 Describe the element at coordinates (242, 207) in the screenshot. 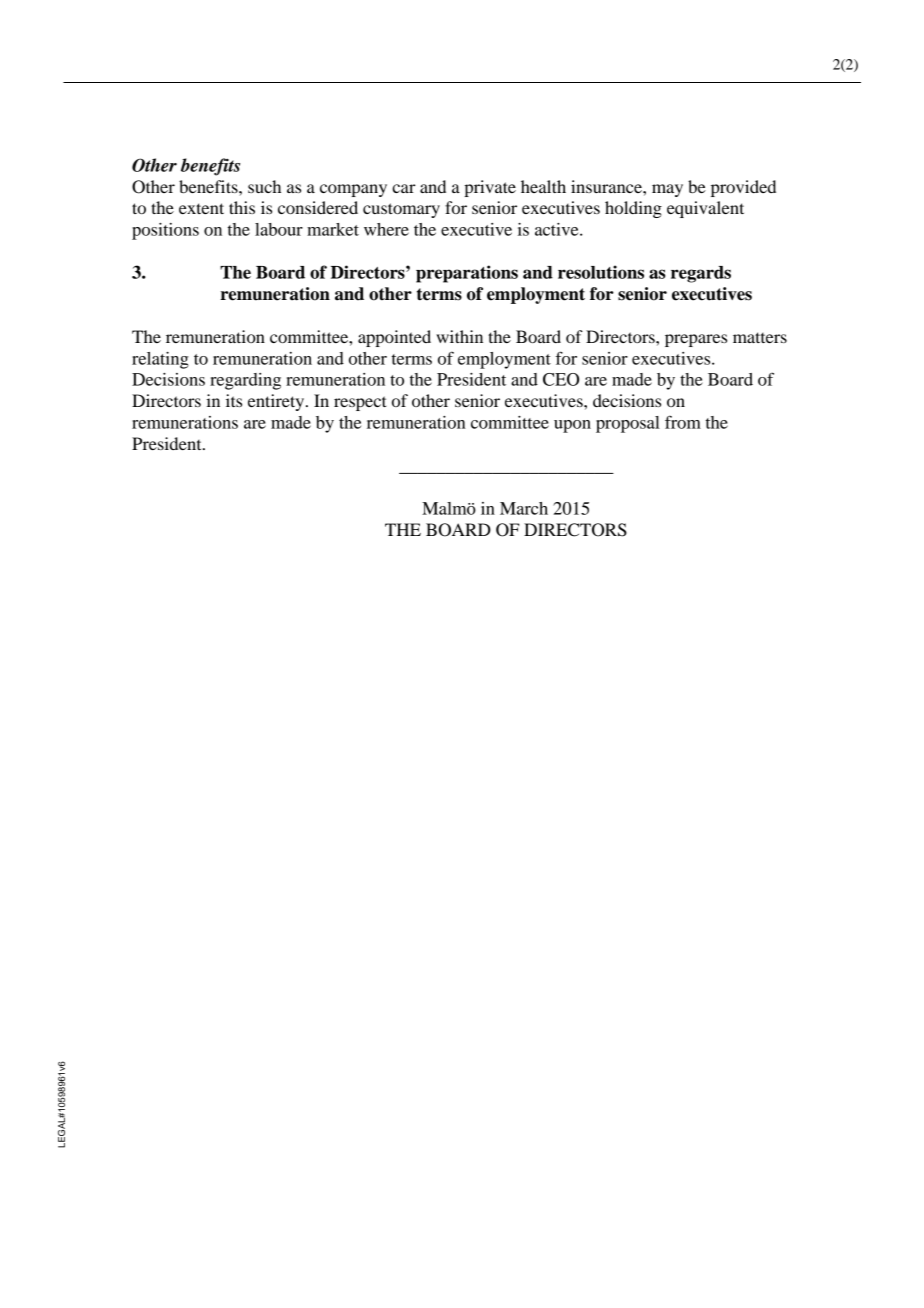

I see `this` at that location.
